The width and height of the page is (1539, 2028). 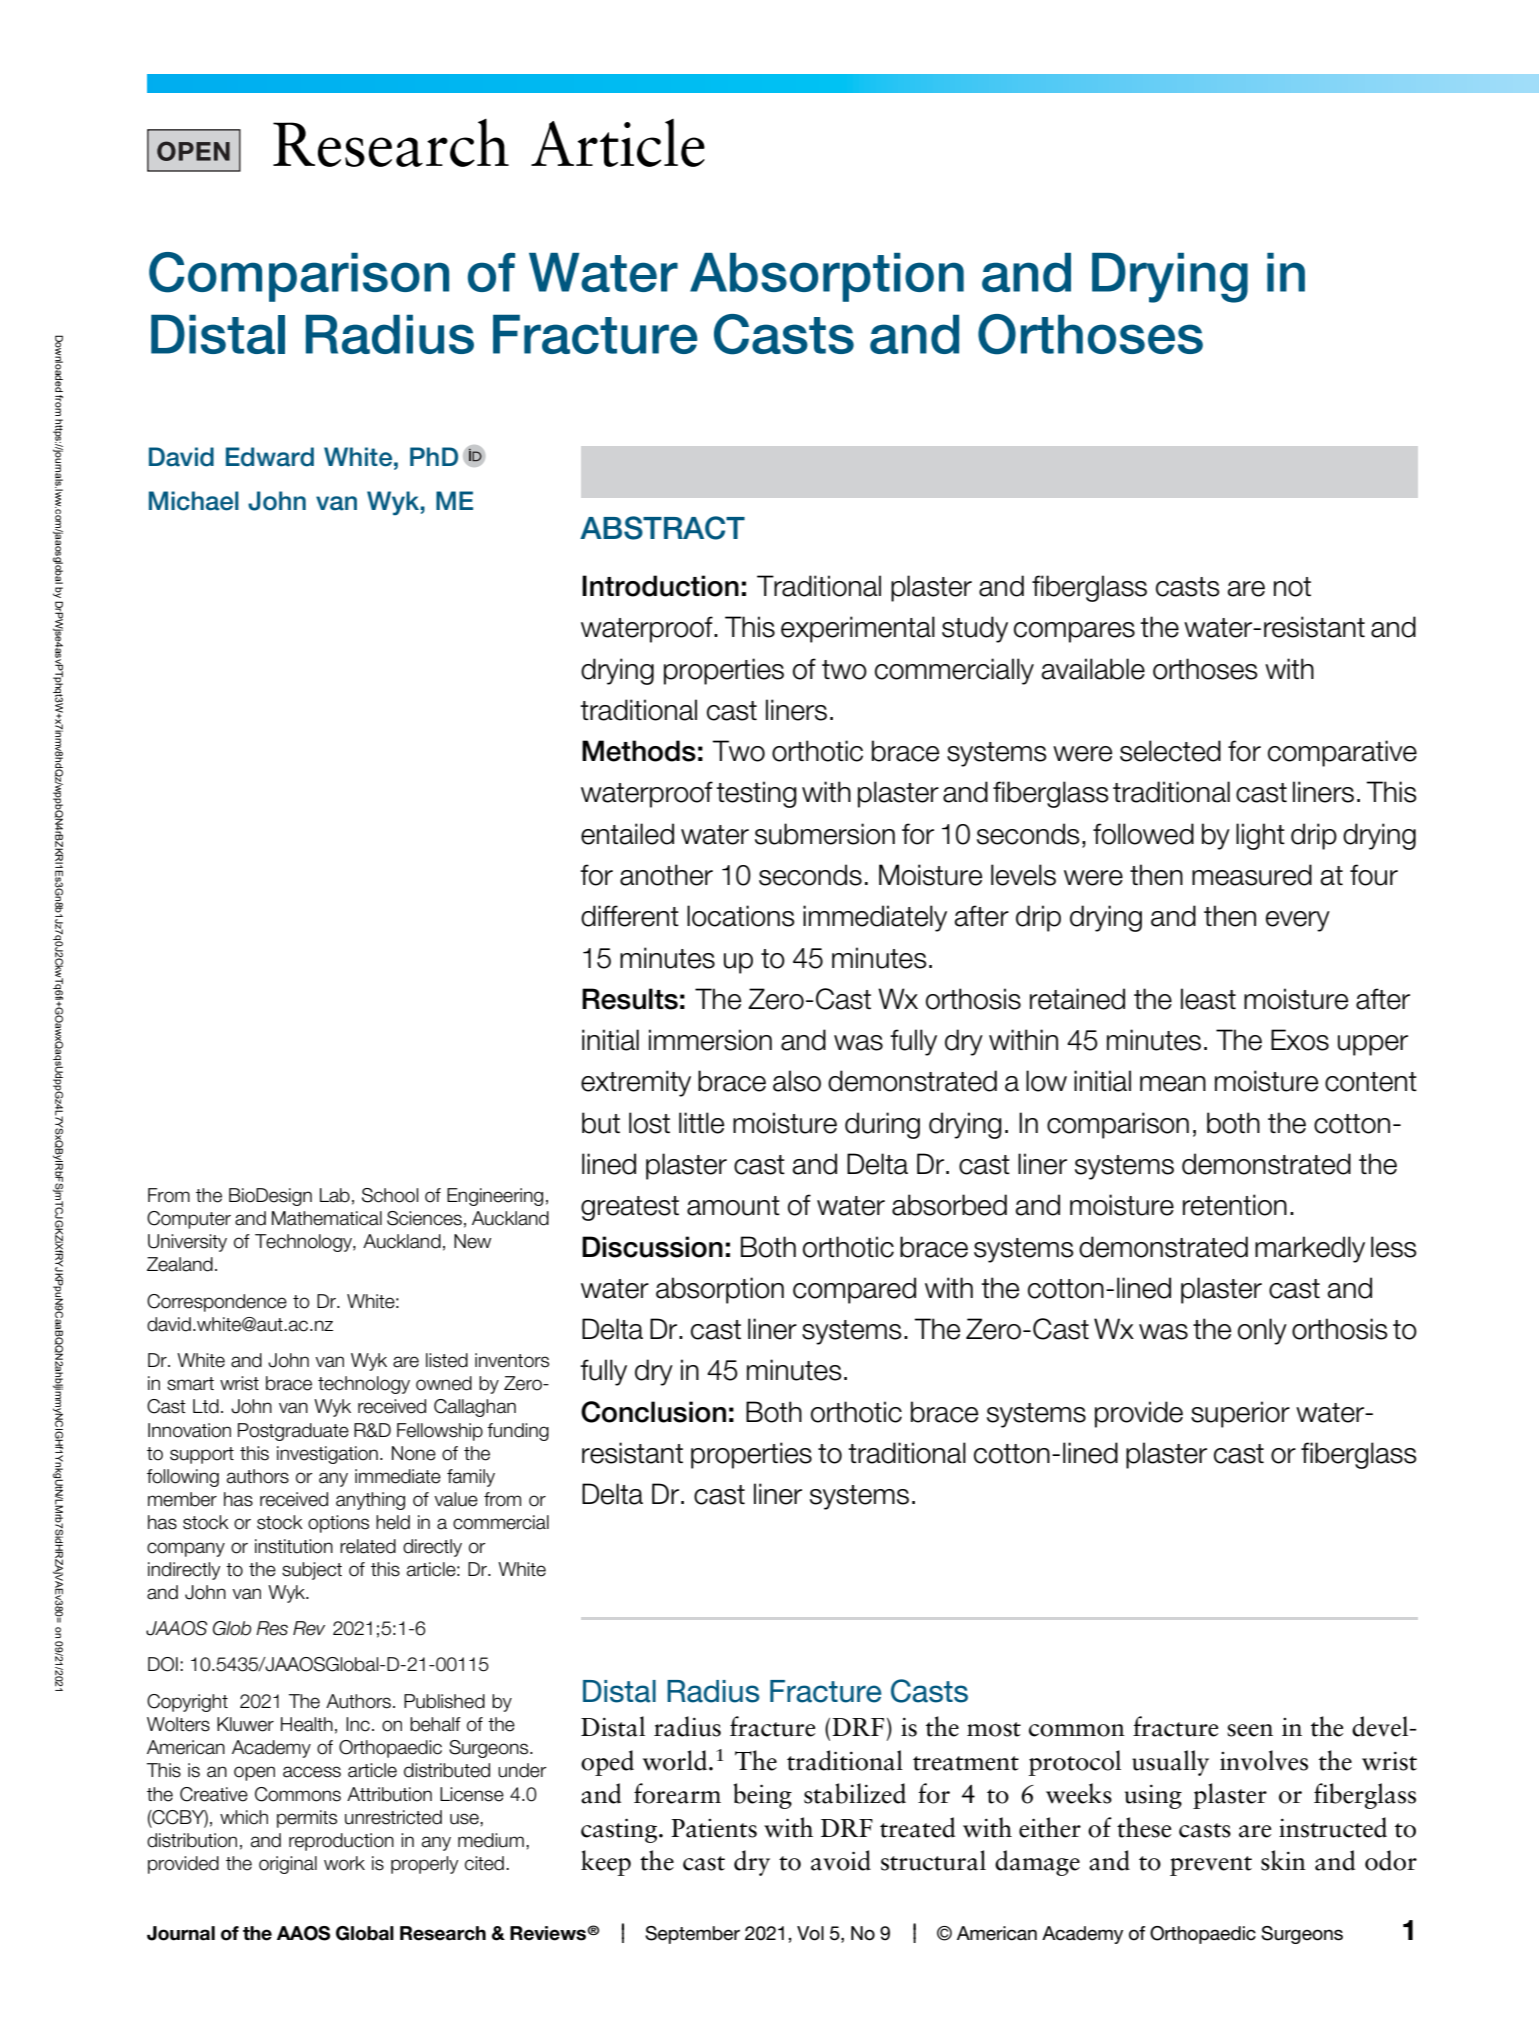 I want to click on original, so click(x=288, y=1865).
